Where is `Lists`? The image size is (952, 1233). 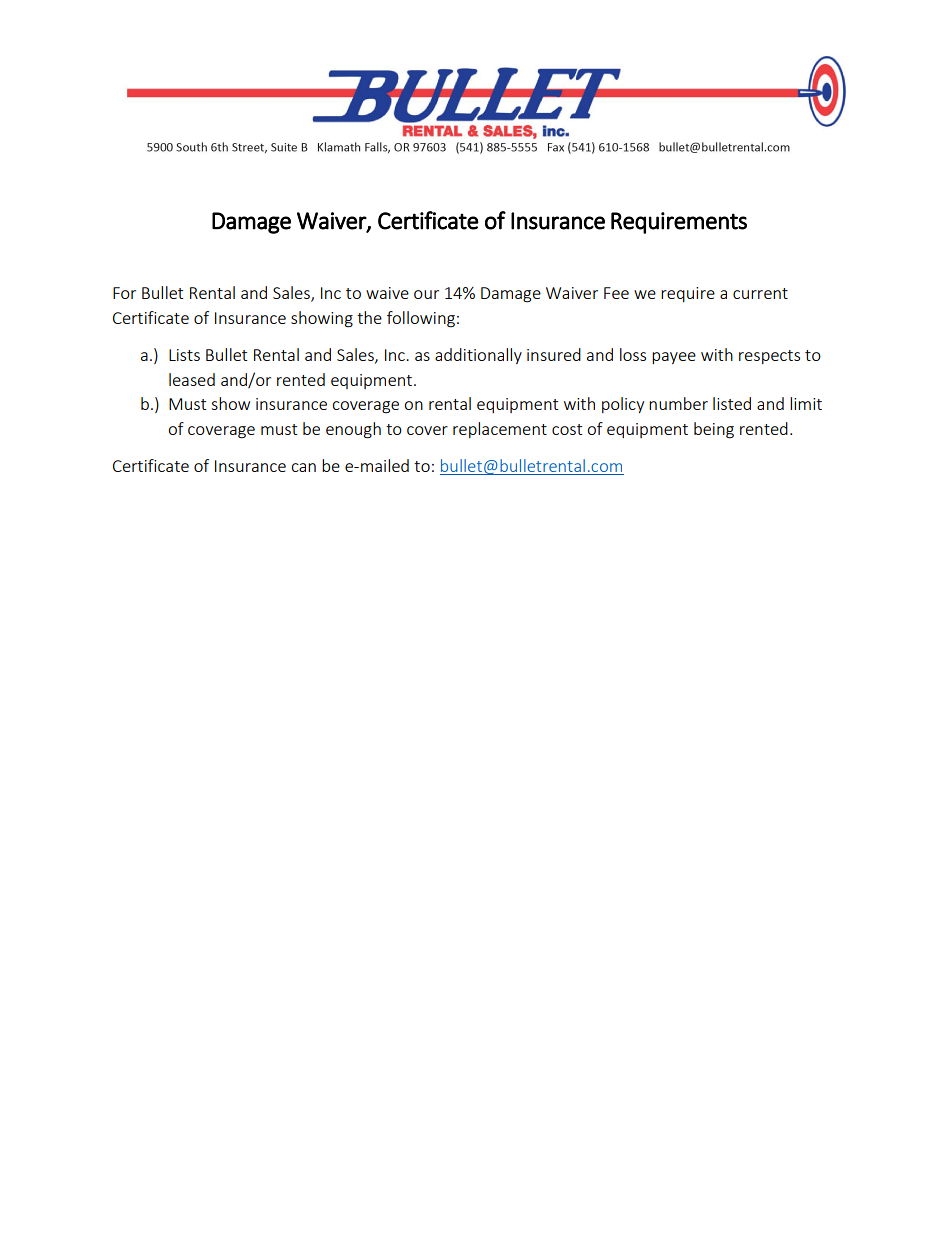
Lists is located at coordinates (184, 355).
